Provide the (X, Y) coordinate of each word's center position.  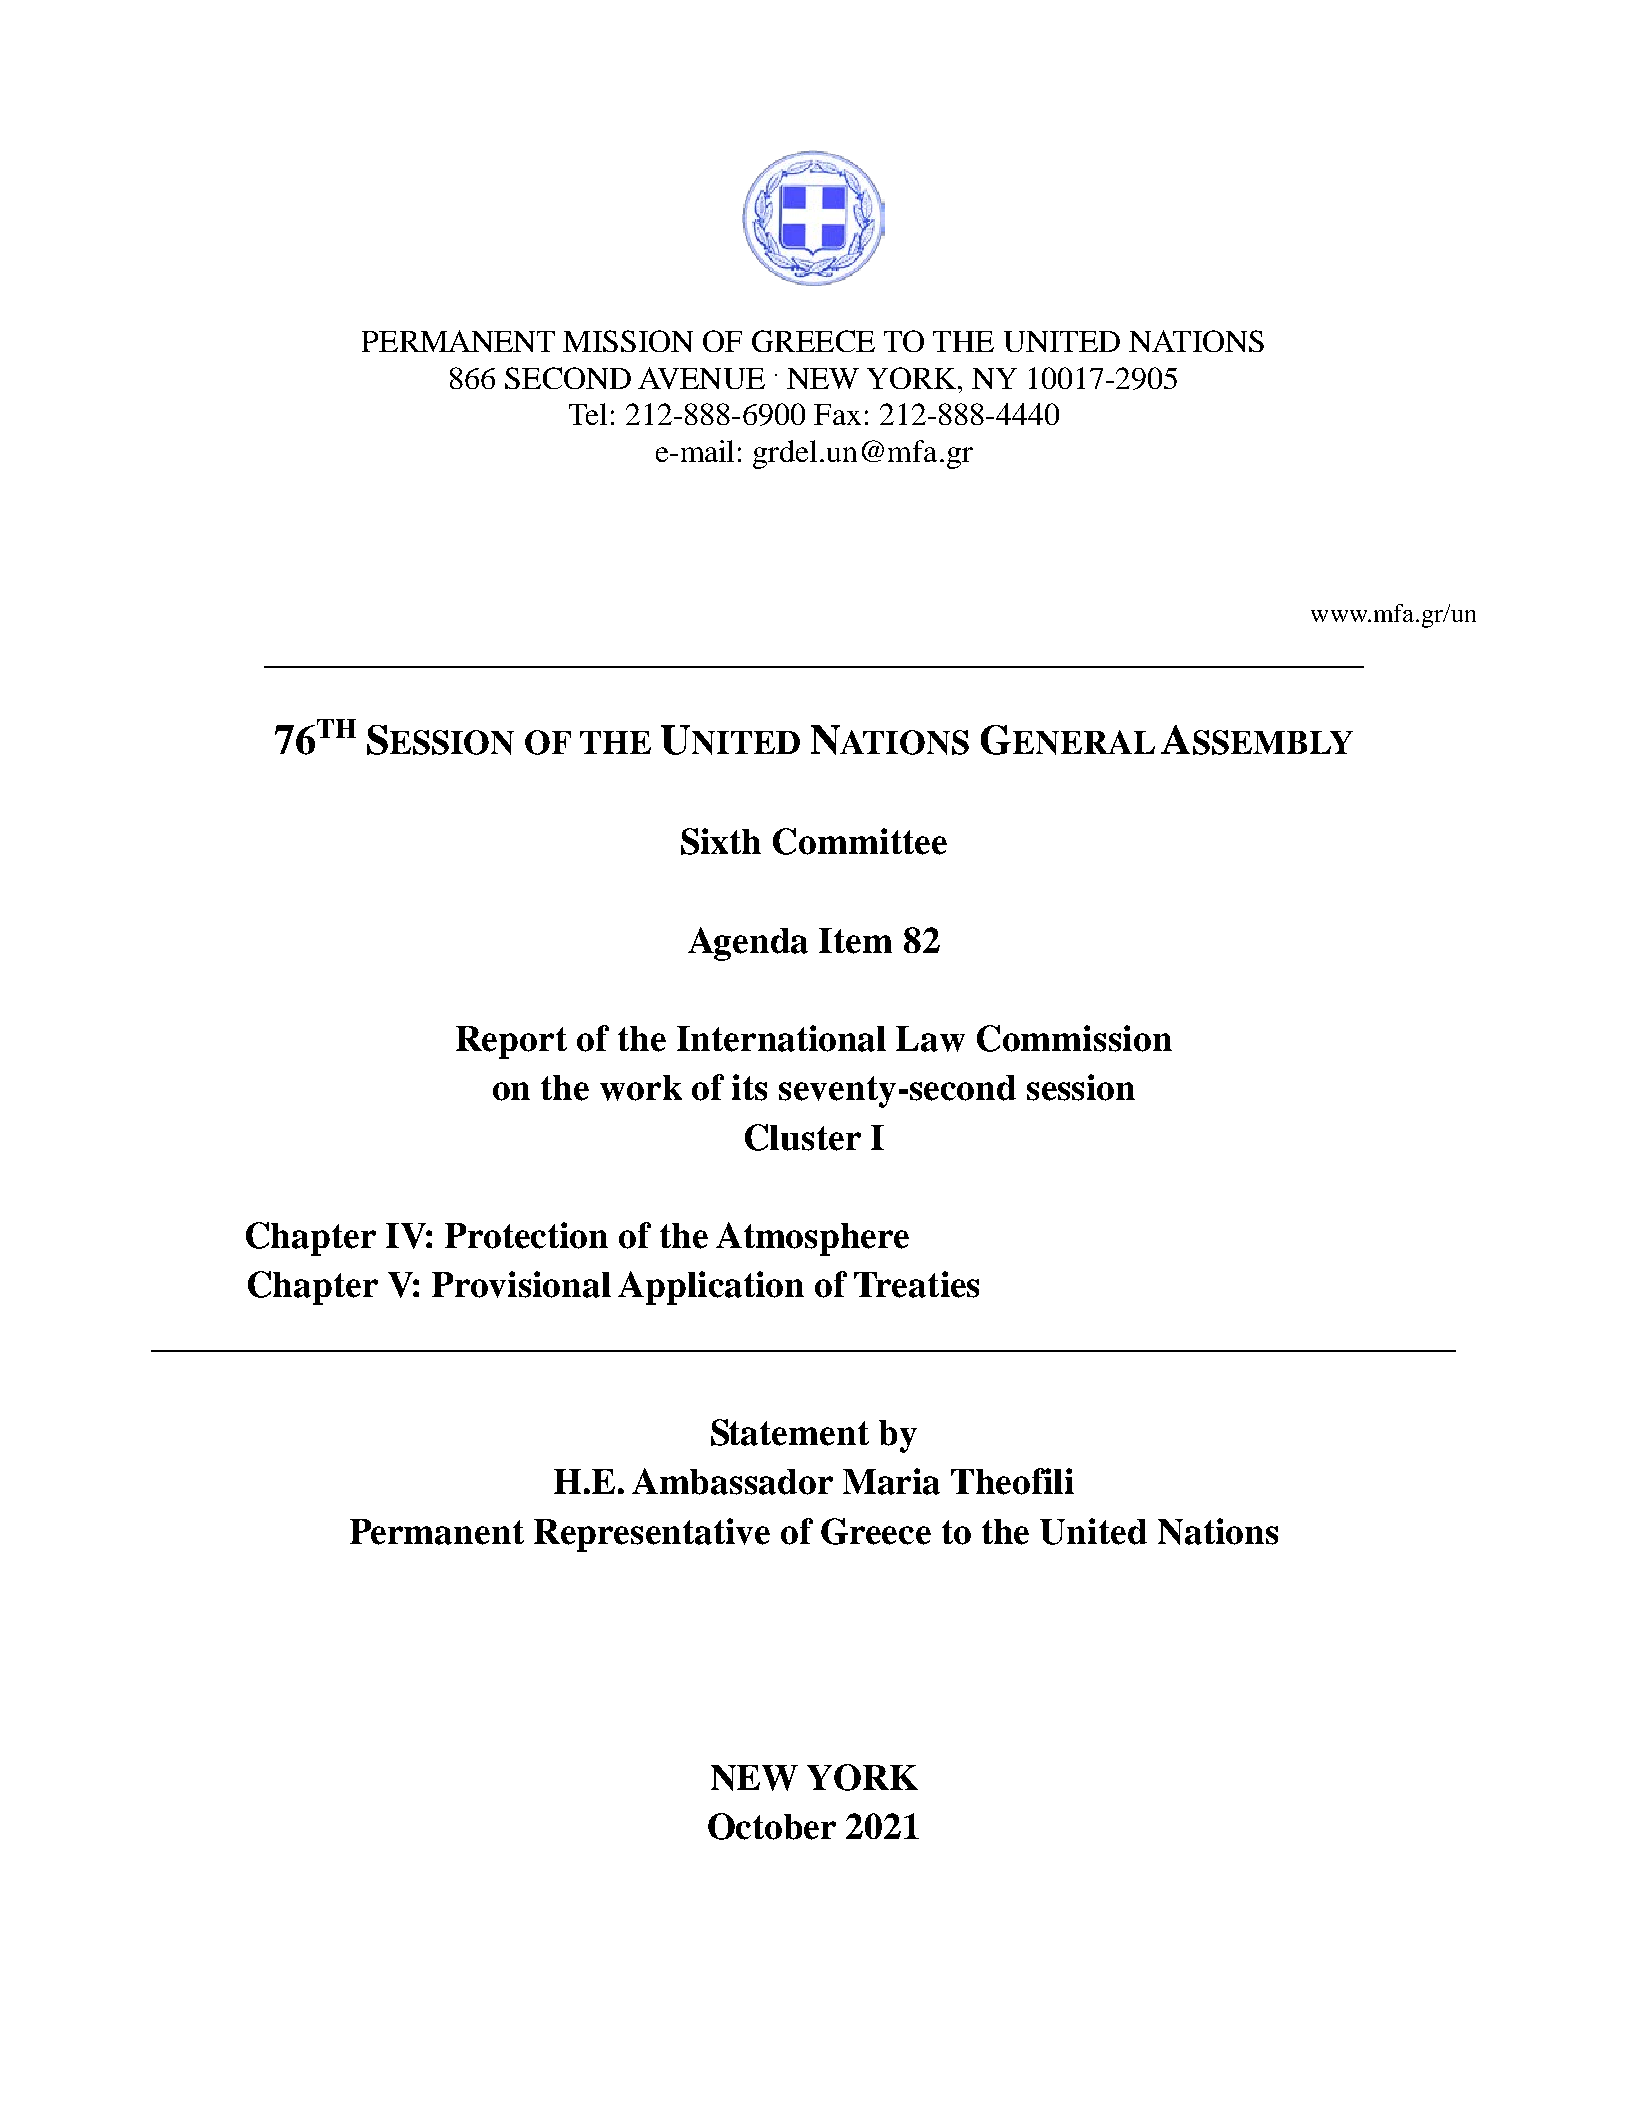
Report (511, 1042)
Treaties (916, 1284)
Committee (860, 841)
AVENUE (701, 378)
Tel (588, 414)
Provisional (521, 1284)
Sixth (721, 841)
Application (711, 1288)
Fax (837, 414)
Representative (652, 1535)
